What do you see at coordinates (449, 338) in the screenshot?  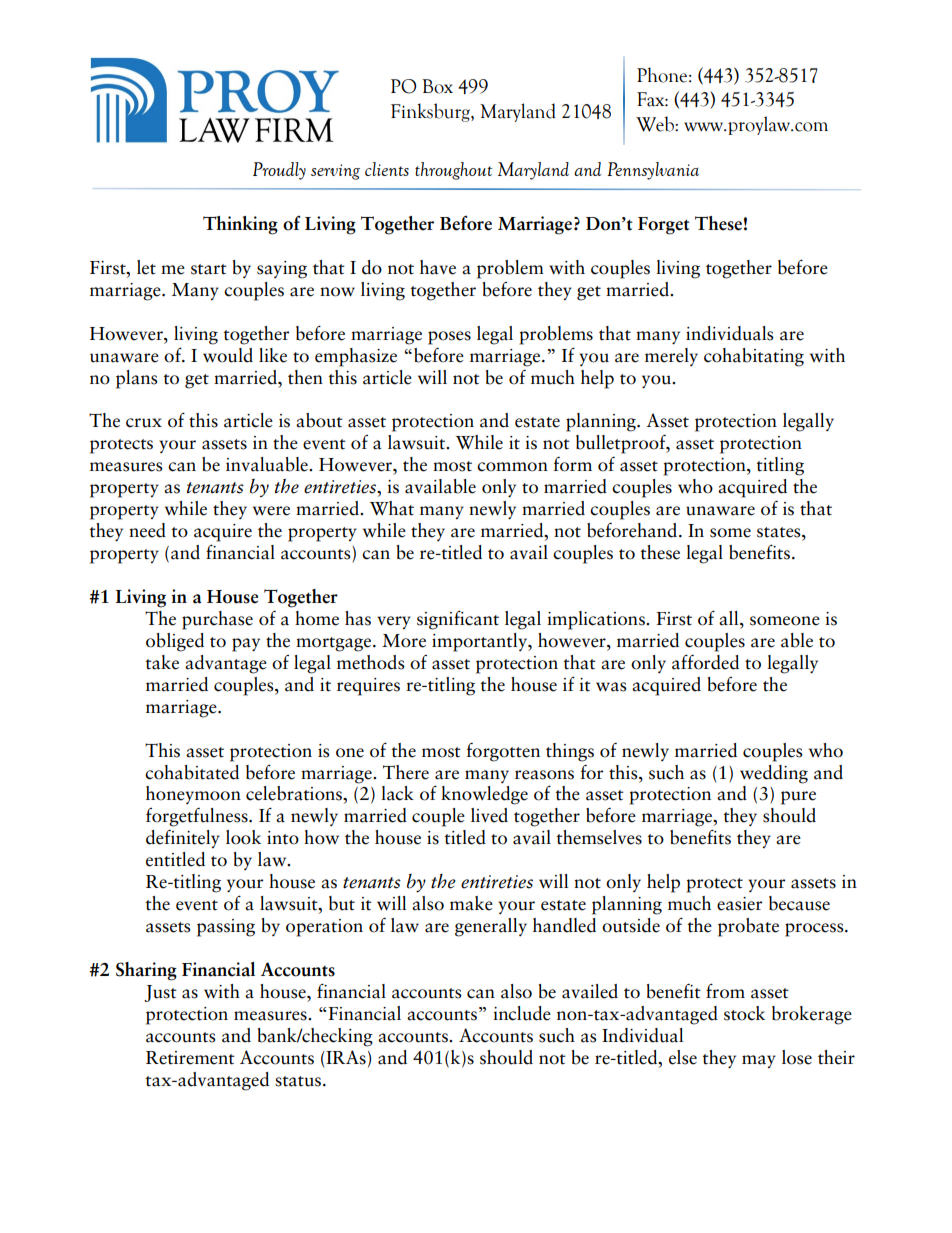 I see `poses` at bounding box center [449, 338].
